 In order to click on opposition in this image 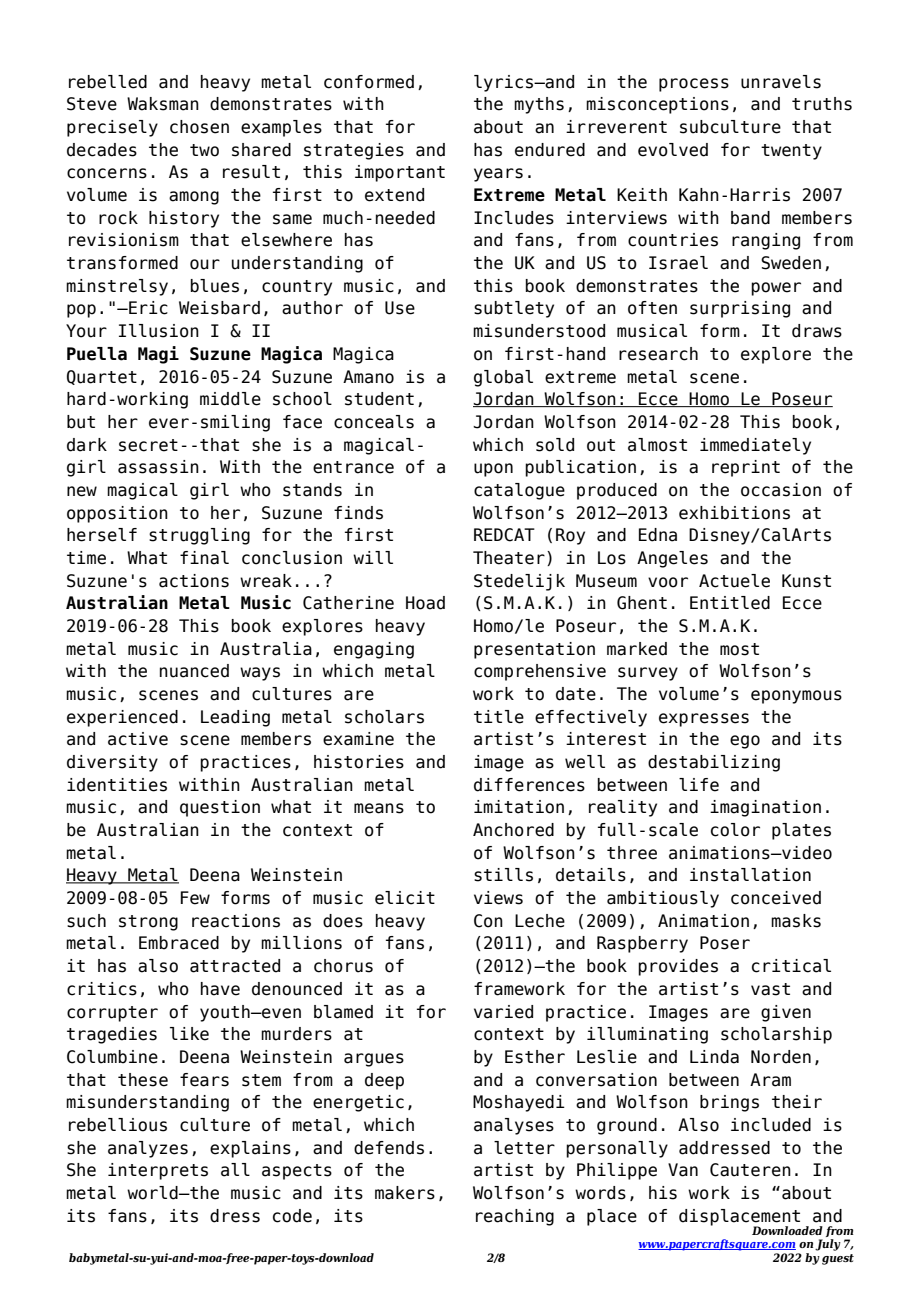, I will do `click(117, 514)`.
